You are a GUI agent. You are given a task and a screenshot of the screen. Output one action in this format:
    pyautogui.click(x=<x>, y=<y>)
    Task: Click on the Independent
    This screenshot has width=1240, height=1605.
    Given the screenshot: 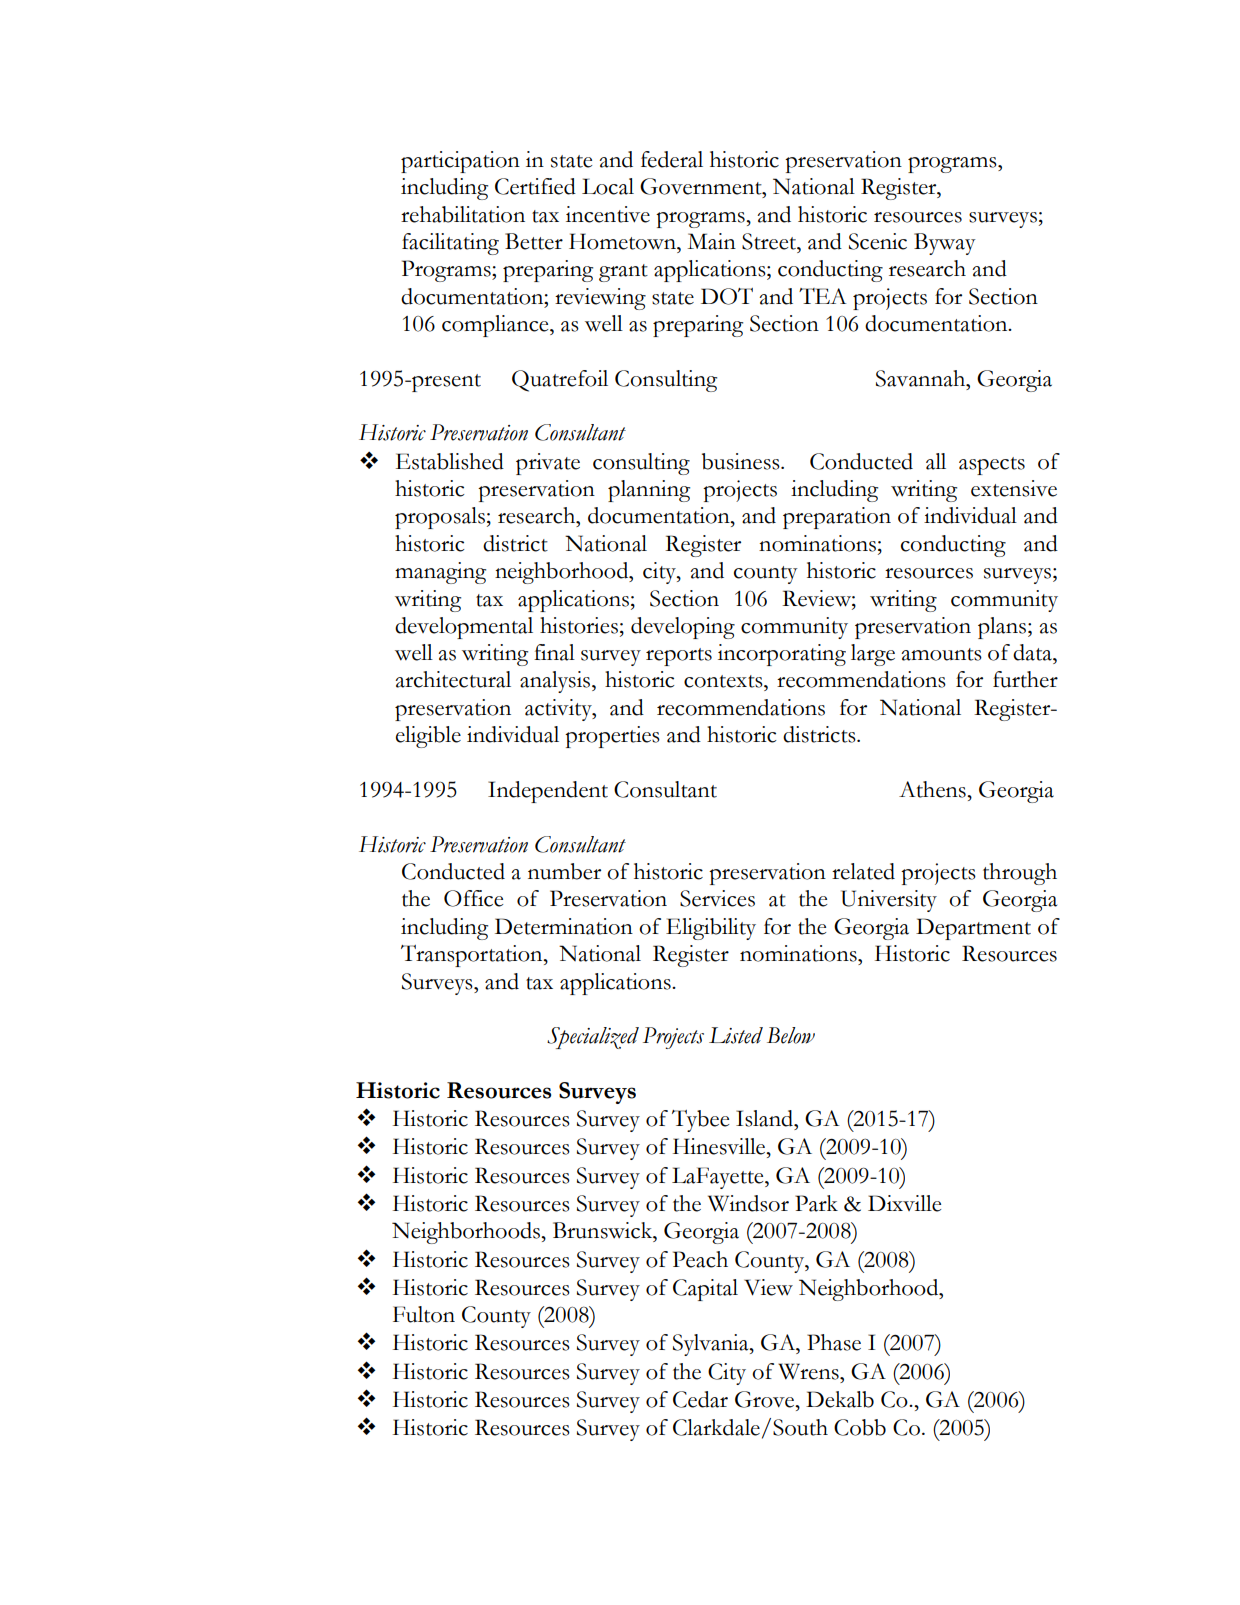 What is the action you would take?
    pyautogui.click(x=548, y=792)
